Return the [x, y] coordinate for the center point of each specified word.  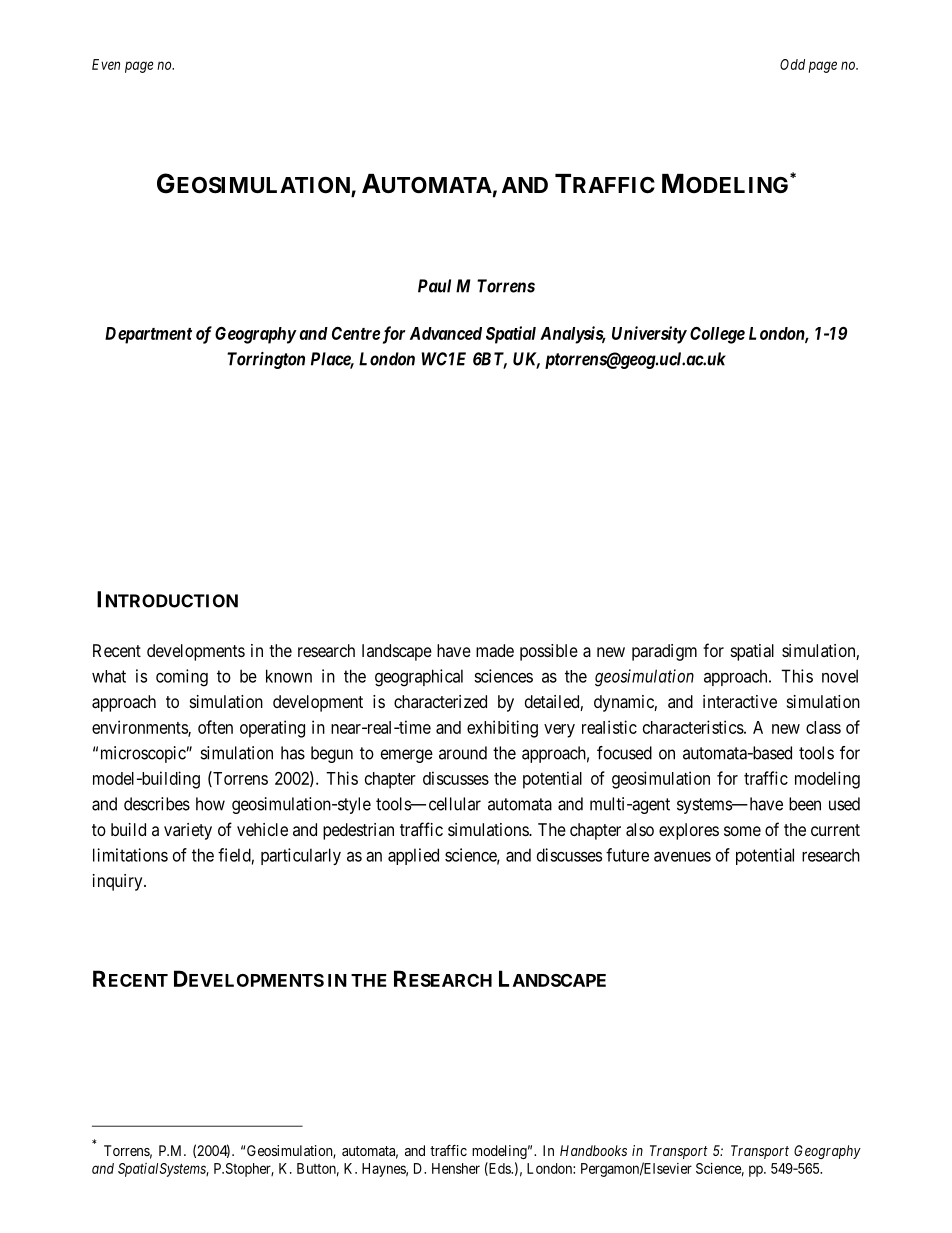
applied [413, 856]
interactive [740, 701]
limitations [130, 855]
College [717, 335]
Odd [792, 64]
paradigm [664, 652]
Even [106, 64]
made [495, 650]
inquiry [119, 882]
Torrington [266, 360]
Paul [434, 286]
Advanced [446, 333]
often [215, 727]
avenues [682, 857]
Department [148, 335]
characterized [440, 701]
